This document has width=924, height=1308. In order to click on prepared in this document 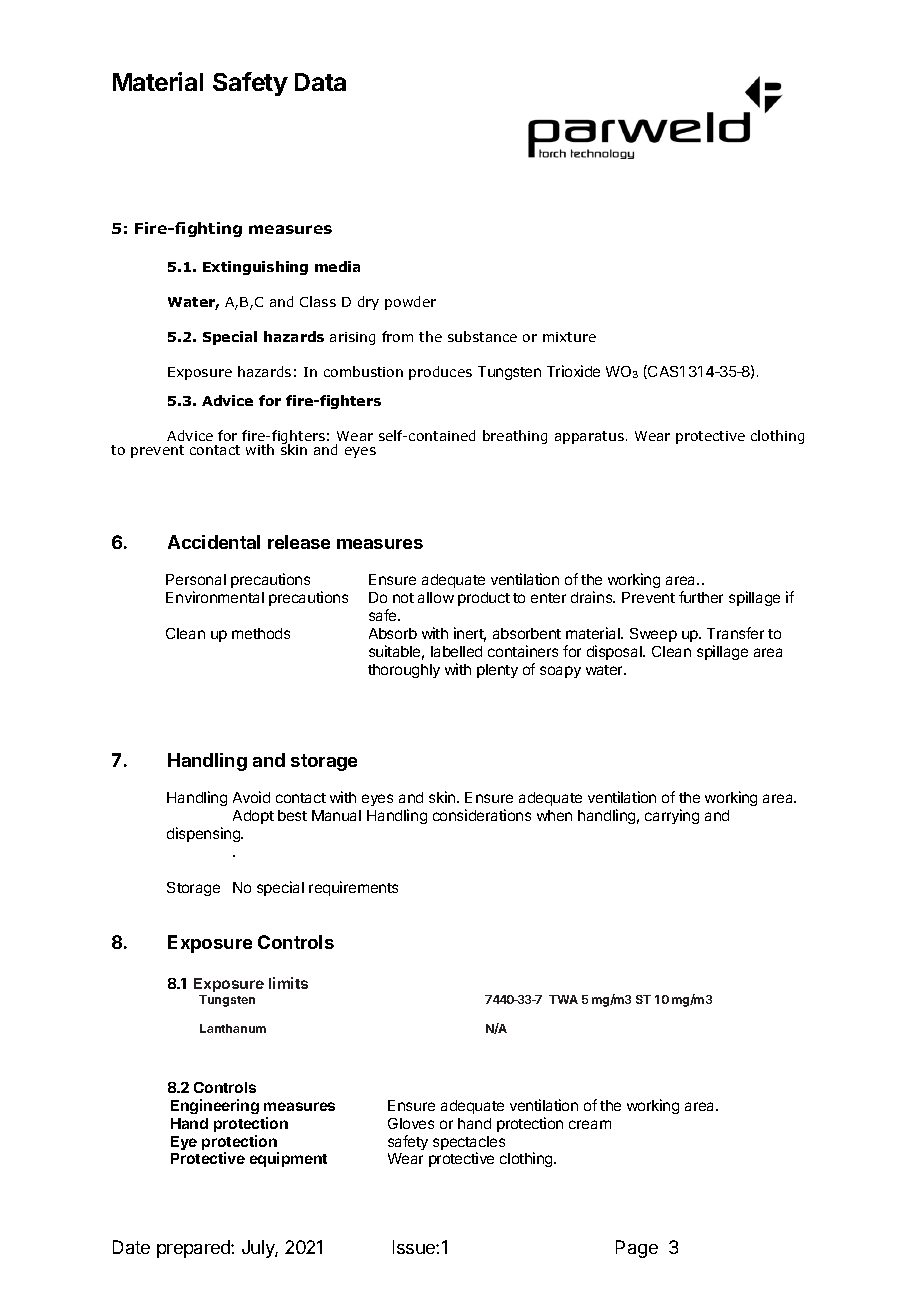, I will do `click(194, 1249)`.
